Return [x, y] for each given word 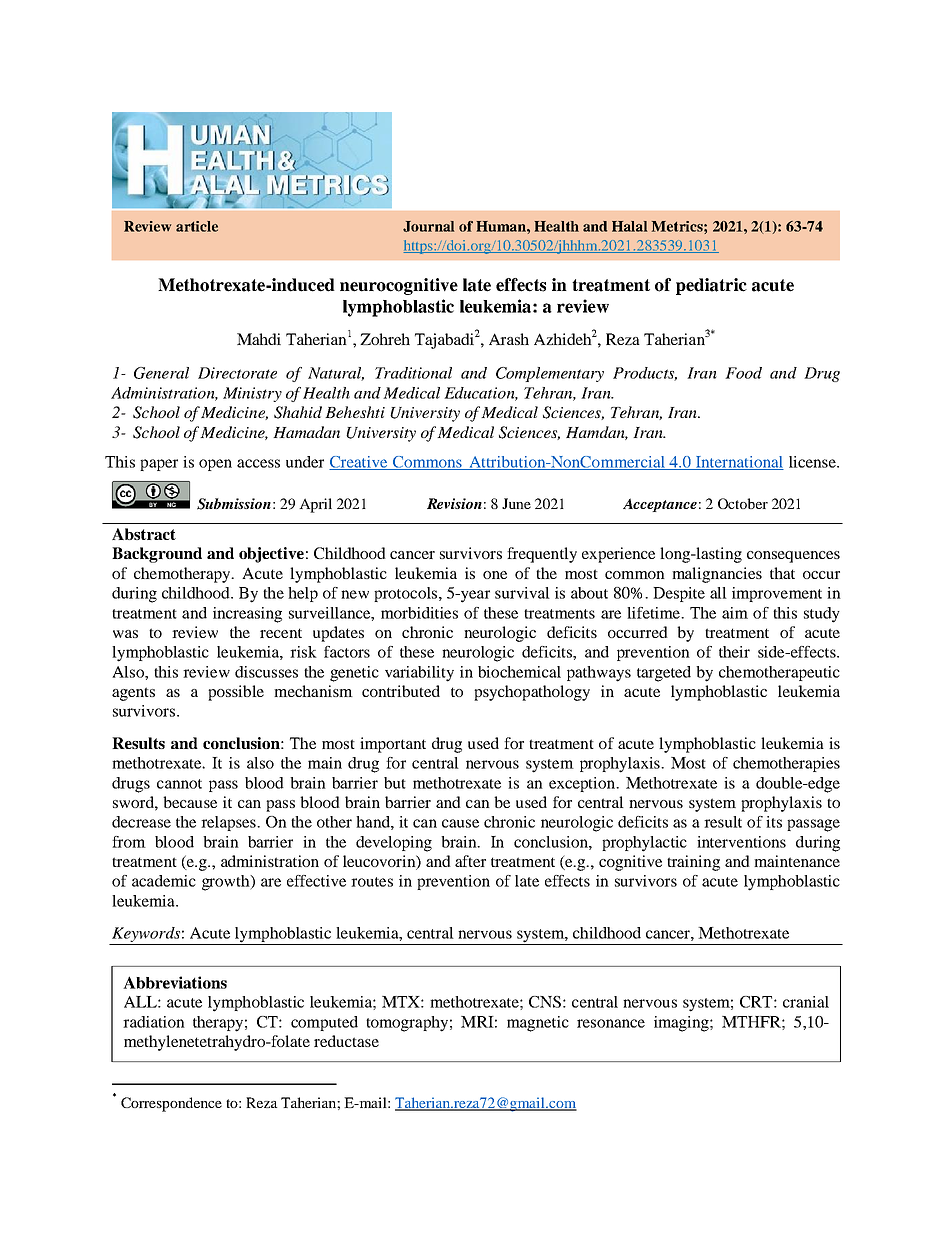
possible [236, 693]
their [734, 652]
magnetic [538, 1024]
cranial [806, 1002]
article [197, 226]
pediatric [711, 286]
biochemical [519, 672]
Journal [429, 226]
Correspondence [171, 1104]
